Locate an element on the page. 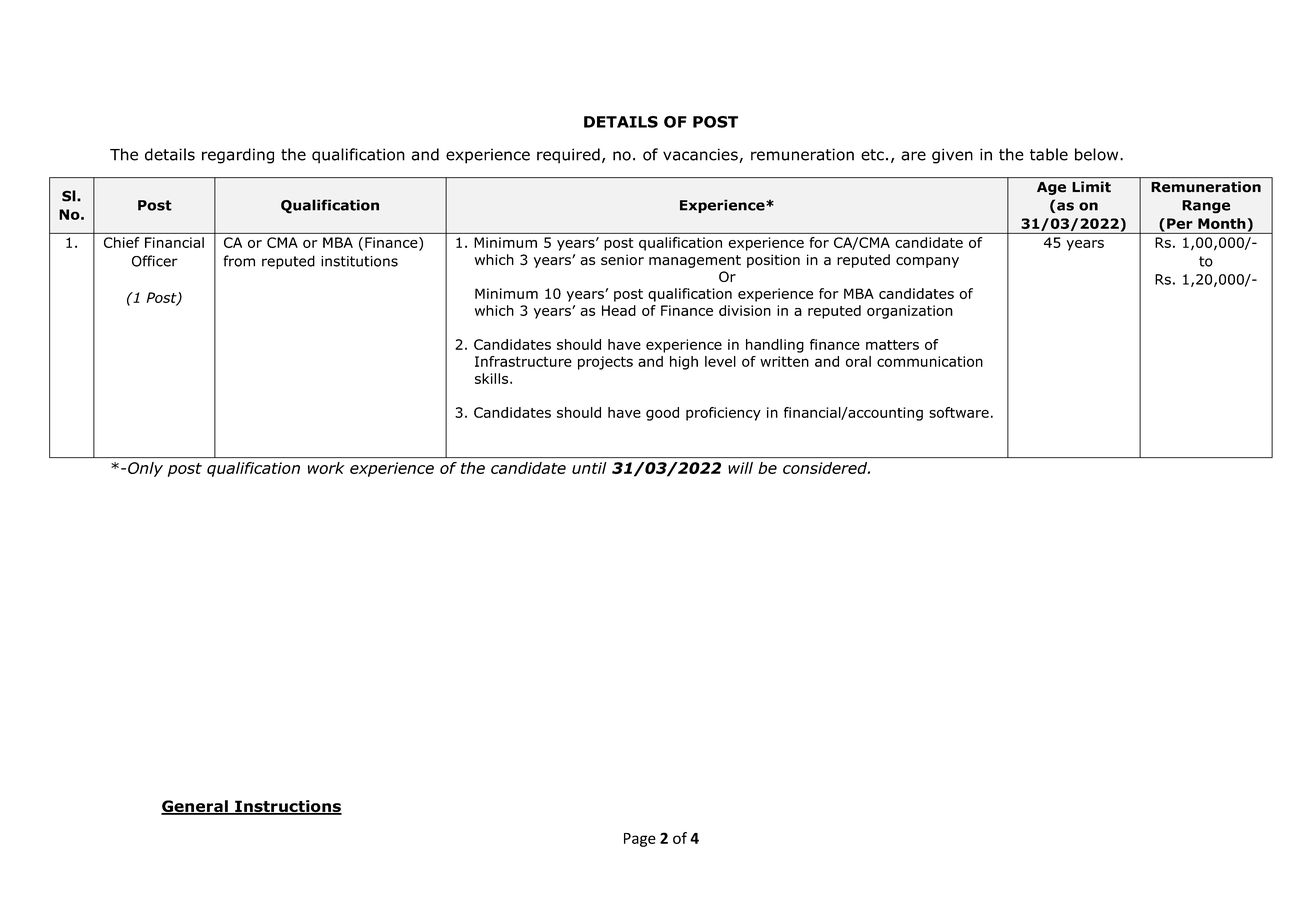 The width and height of the page is (1308, 924). Instructions is located at coordinates (287, 807).
